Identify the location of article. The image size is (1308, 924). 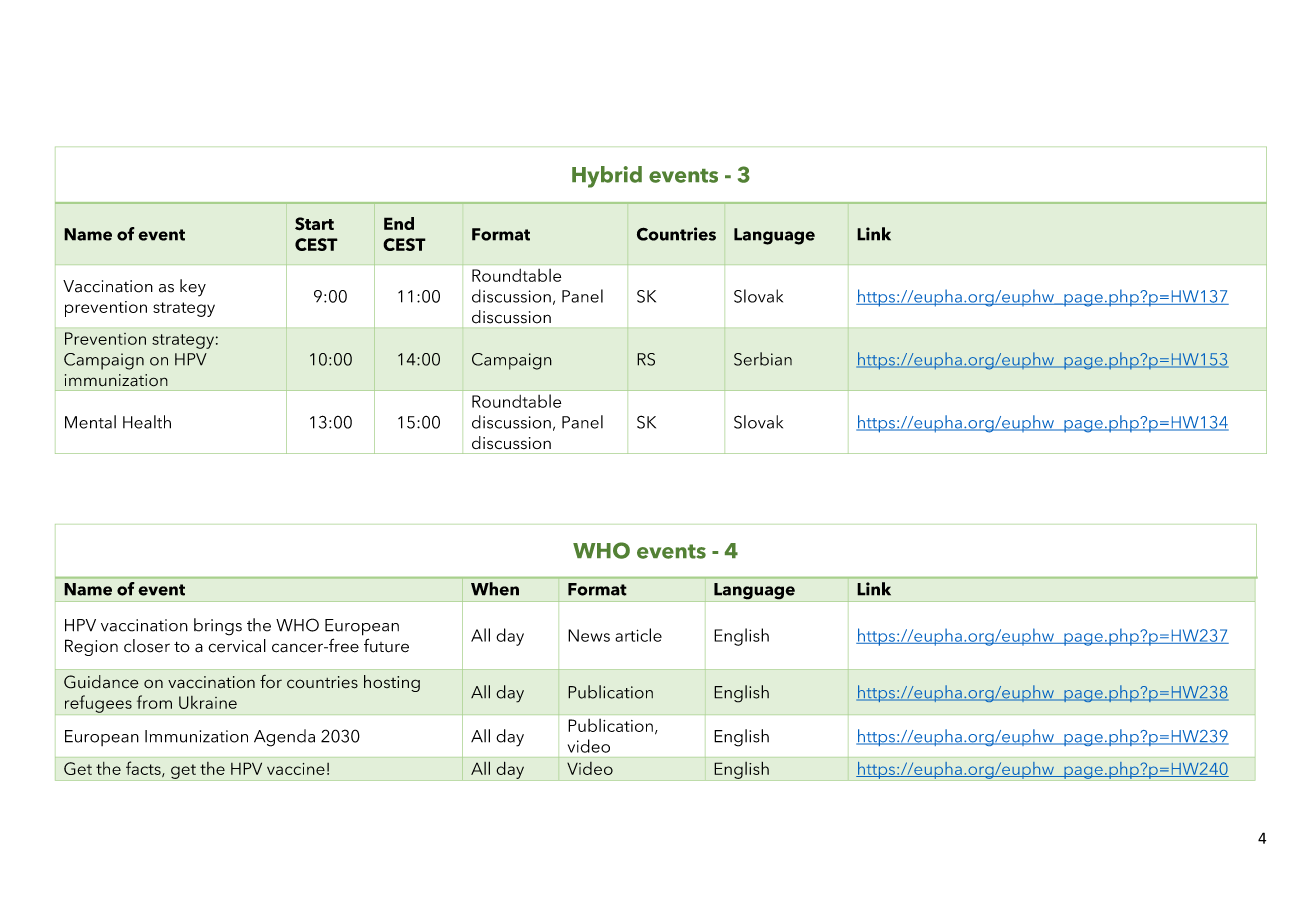
(638, 635).
